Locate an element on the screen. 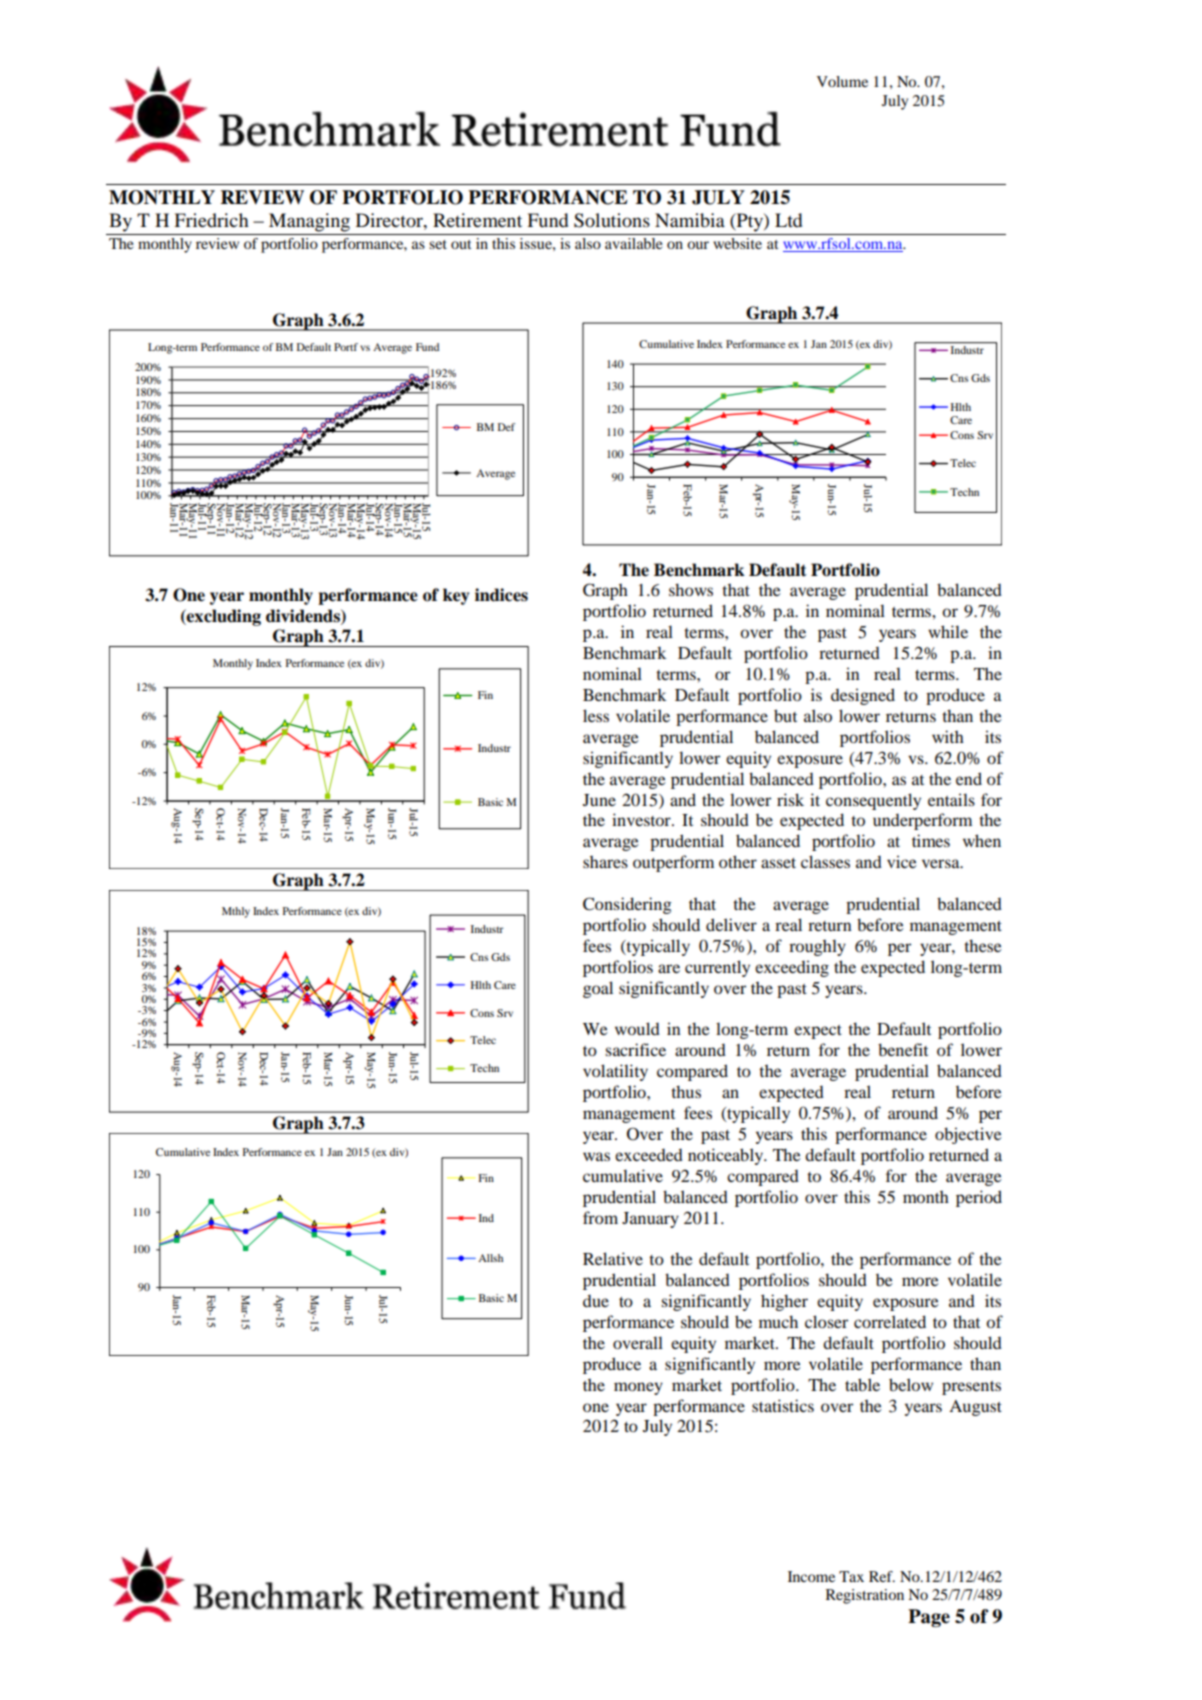  Managing is located at coordinates (309, 222).
